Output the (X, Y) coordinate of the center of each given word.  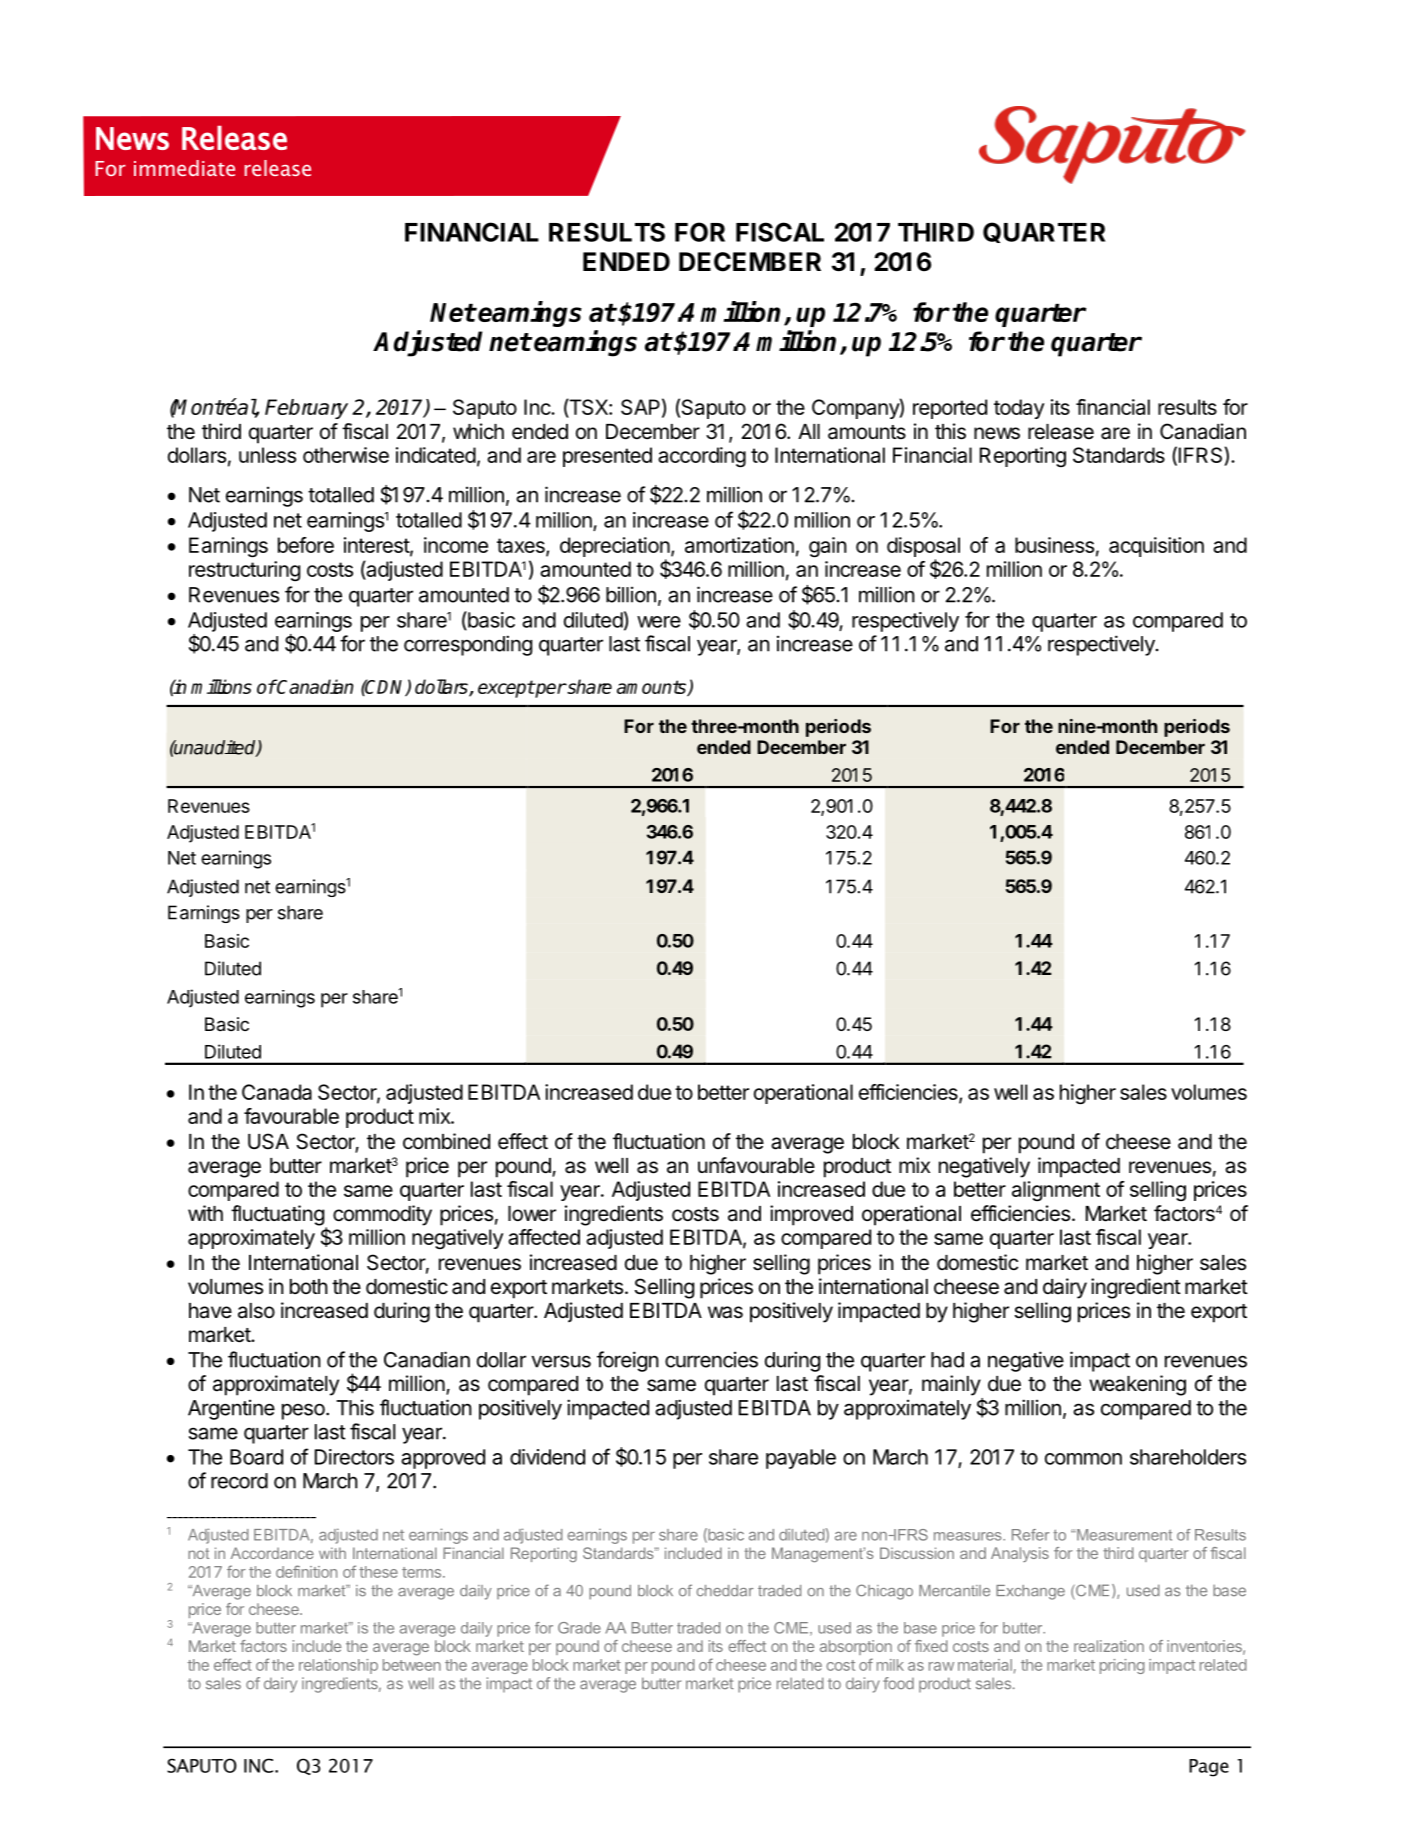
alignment (1056, 1191)
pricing (1122, 1666)
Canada (277, 1092)
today (1019, 409)
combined (446, 1141)
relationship (338, 1666)
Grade (579, 1628)
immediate (184, 168)
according (702, 457)
